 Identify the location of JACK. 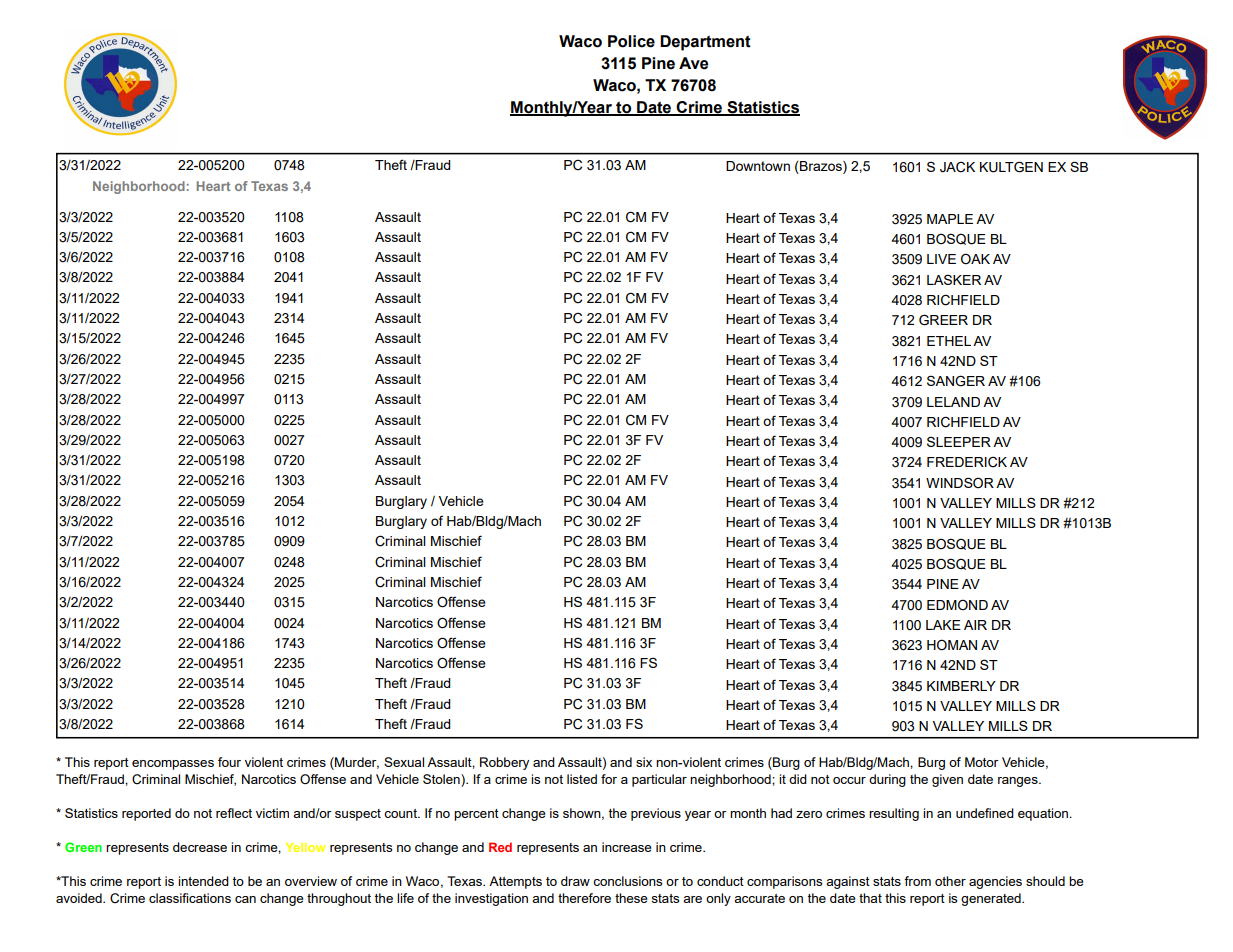
(957, 167).
